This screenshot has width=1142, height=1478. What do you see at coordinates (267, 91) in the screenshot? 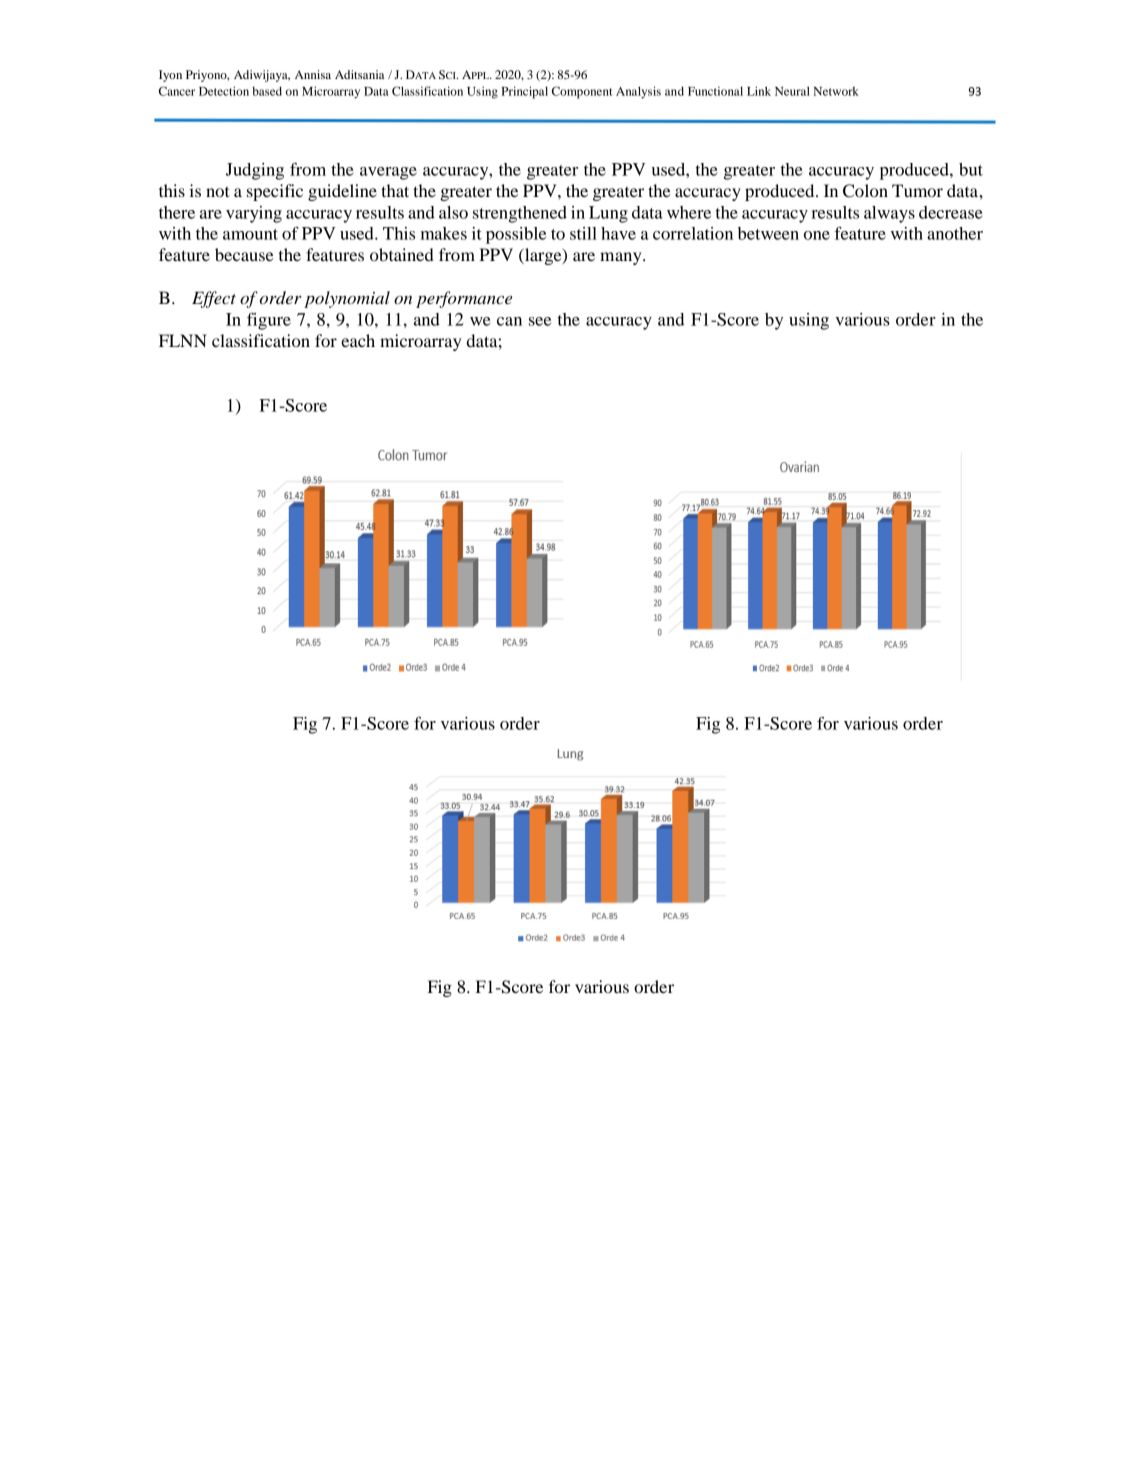
I see `based` at bounding box center [267, 91].
